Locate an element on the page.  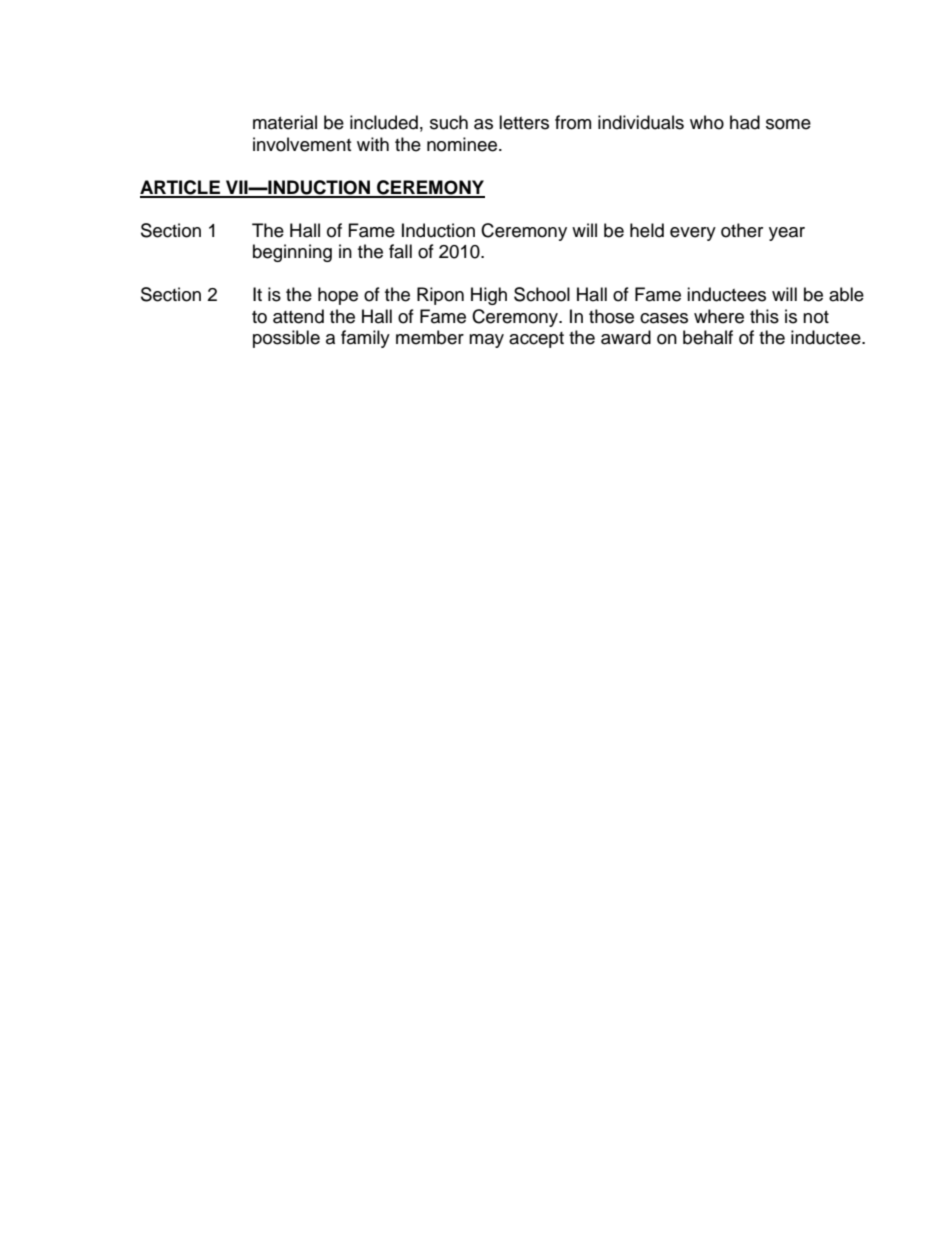
material is located at coordinates (285, 122).
